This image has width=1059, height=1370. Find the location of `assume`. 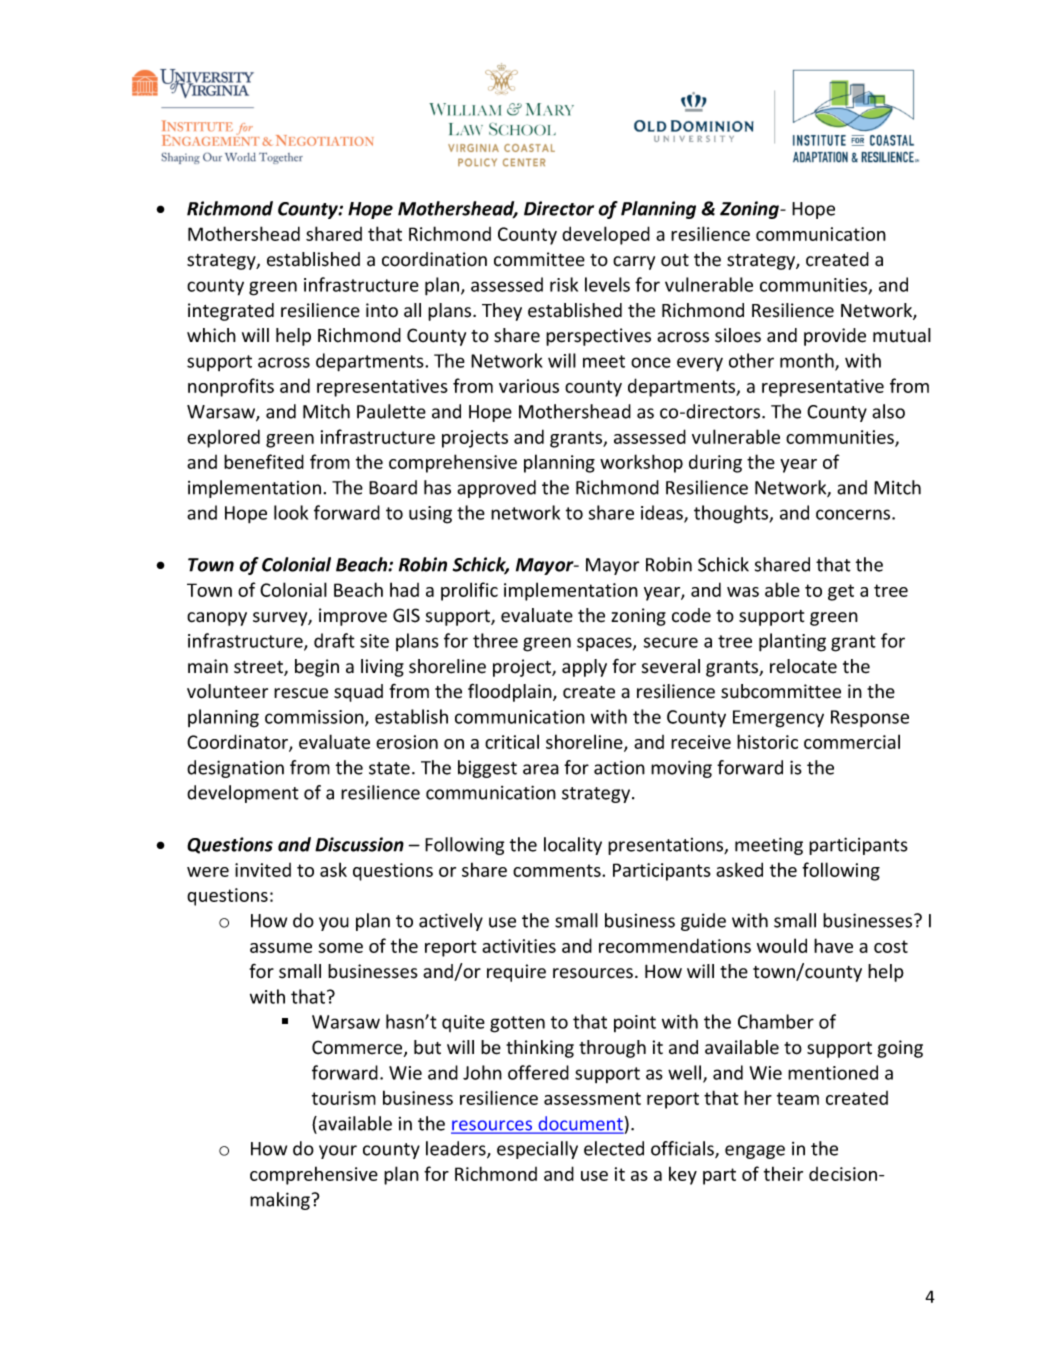

assume is located at coordinates (281, 948).
